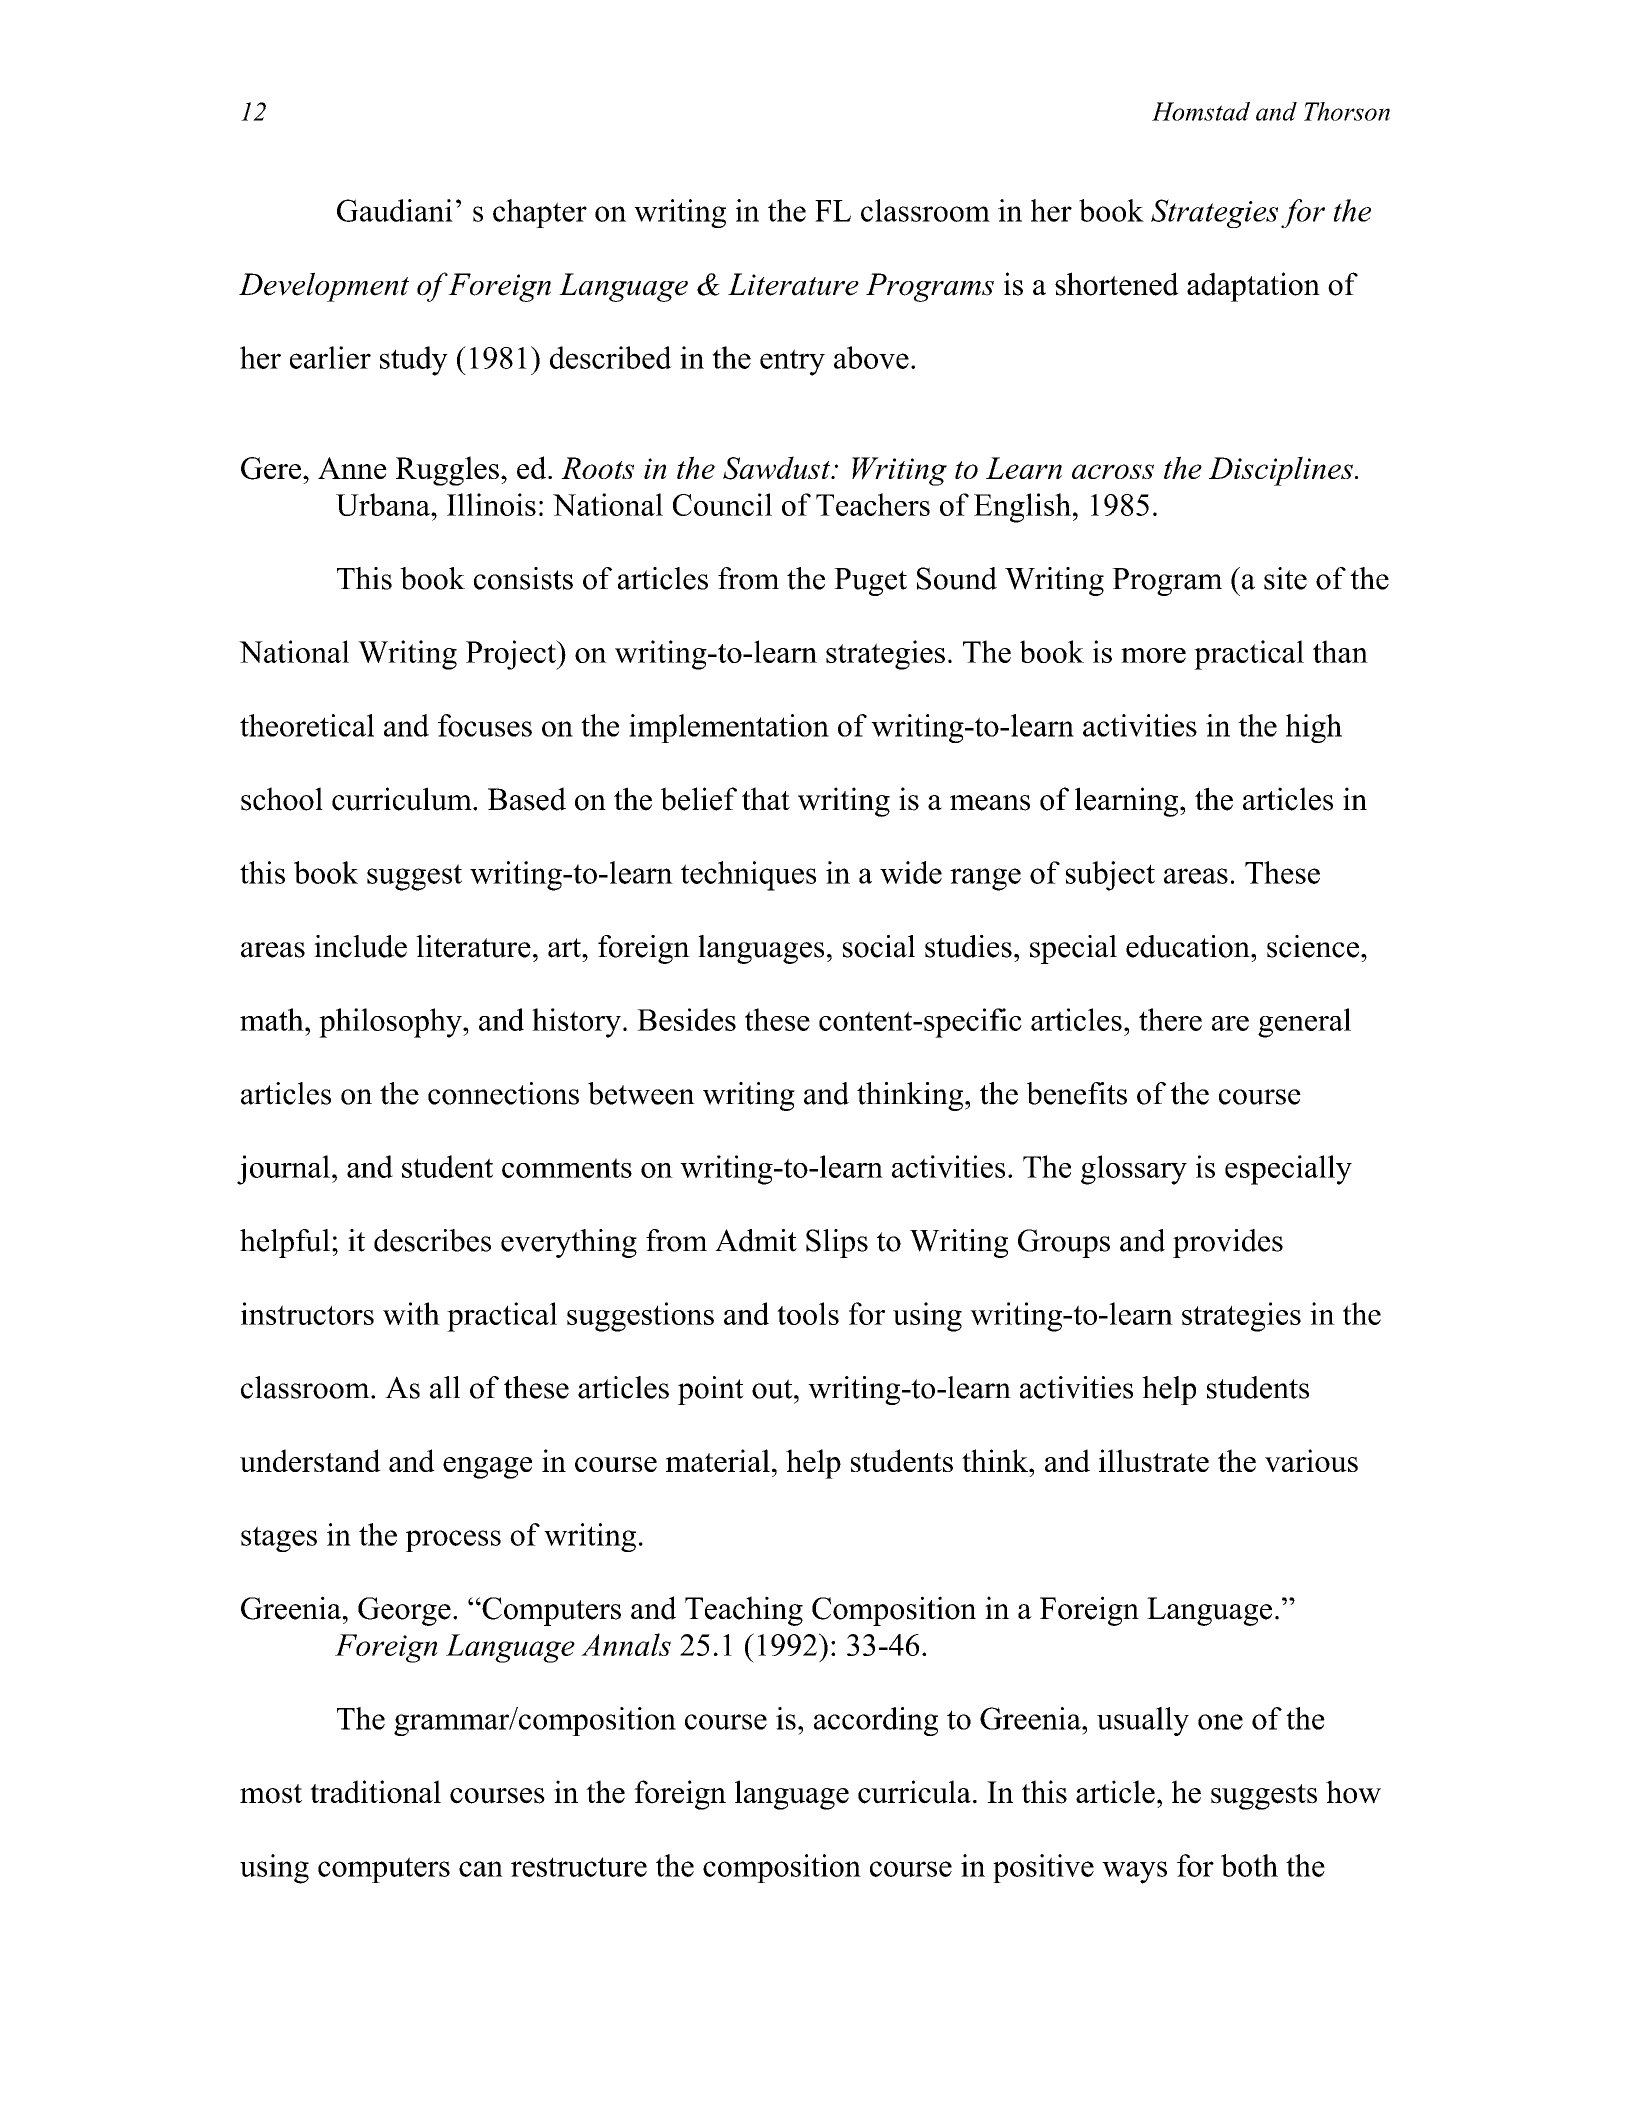 The width and height of the document is (1631, 2111). I want to click on high, so click(1314, 728).
